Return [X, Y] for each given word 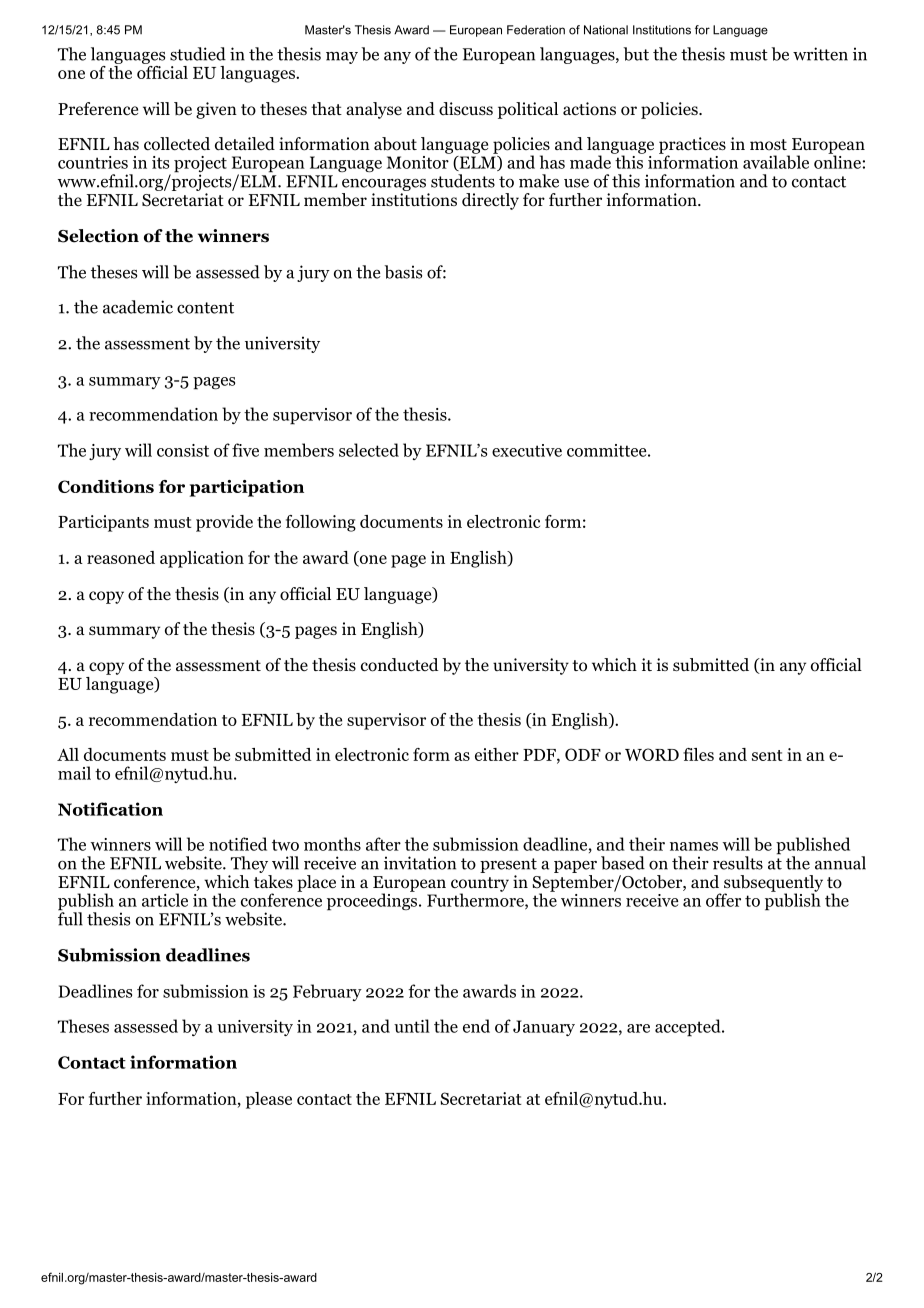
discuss [466, 108]
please [269, 1100]
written [820, 54]
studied [198, 54]
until [412, 1026]
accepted [689, 1028]
